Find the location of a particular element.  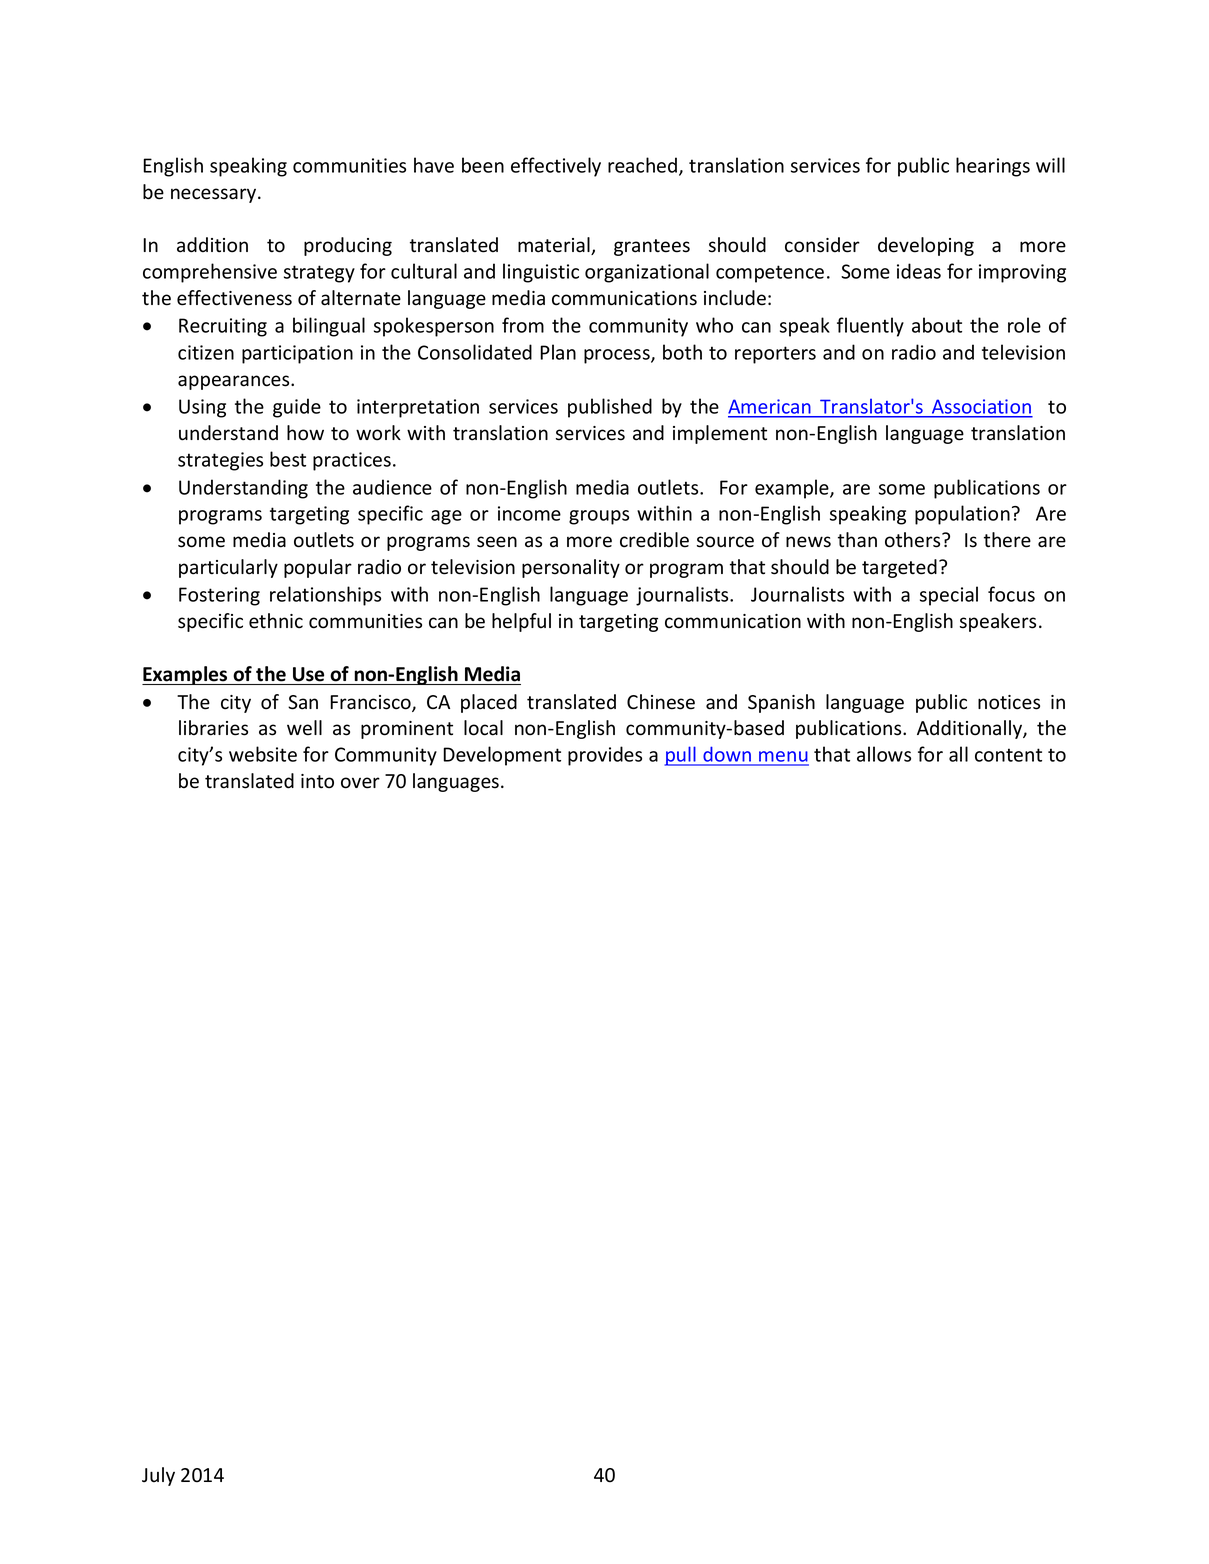

provides is located at coordinates (605, 756).
